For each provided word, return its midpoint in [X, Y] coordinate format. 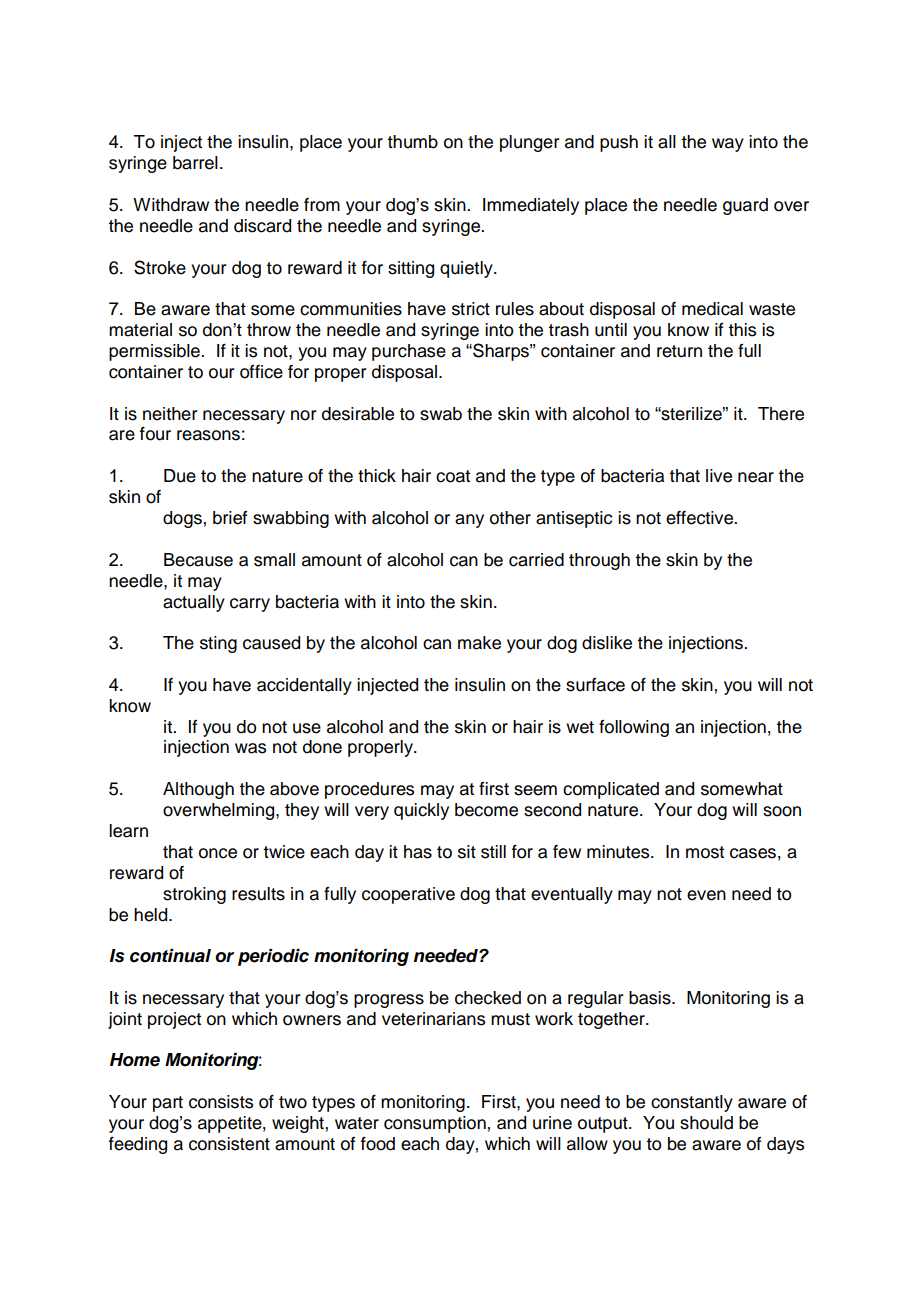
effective [701, 518]
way [728, 145]
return [679, 351]
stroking [194, 895]
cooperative [408, 895]
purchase [409, 352]
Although [198, 790]
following [634, 728]
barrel [195, 163]
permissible [155, 352]
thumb [412, 142]
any [469, 521]
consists [221, 1102]
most [705, 852]
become [486, 810]
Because [198, 560]
